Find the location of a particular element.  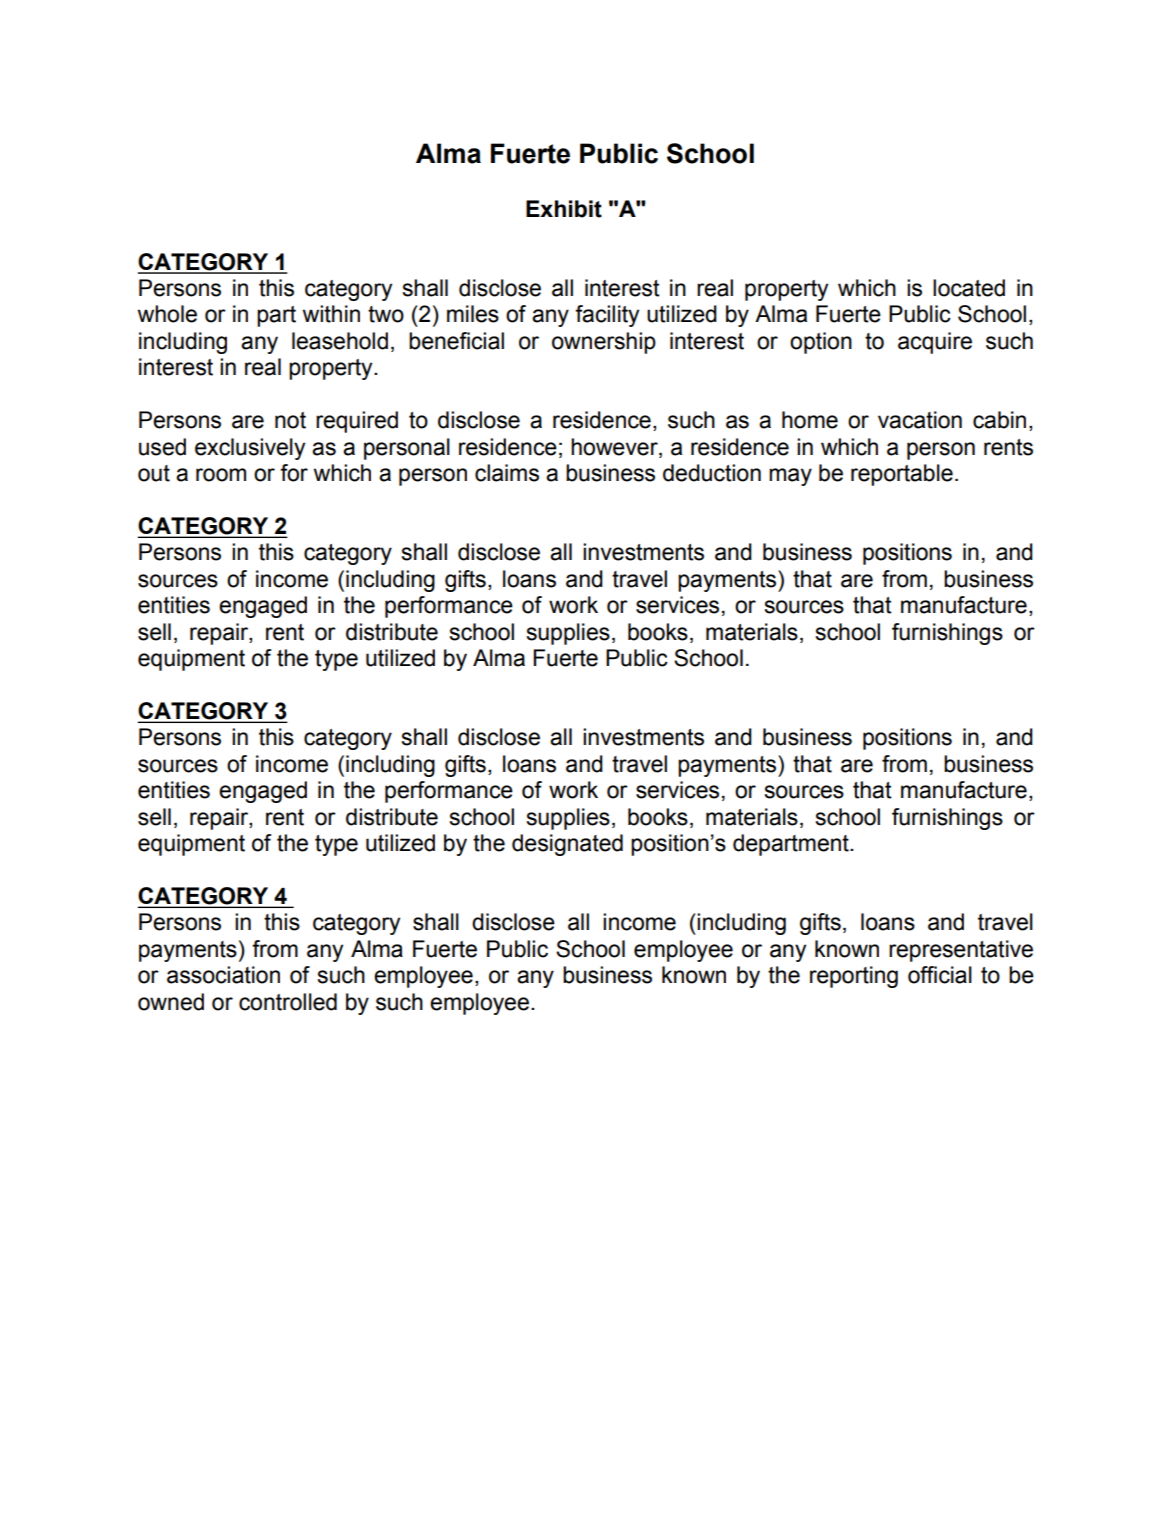

claims is located at coordinates (507, 473).
